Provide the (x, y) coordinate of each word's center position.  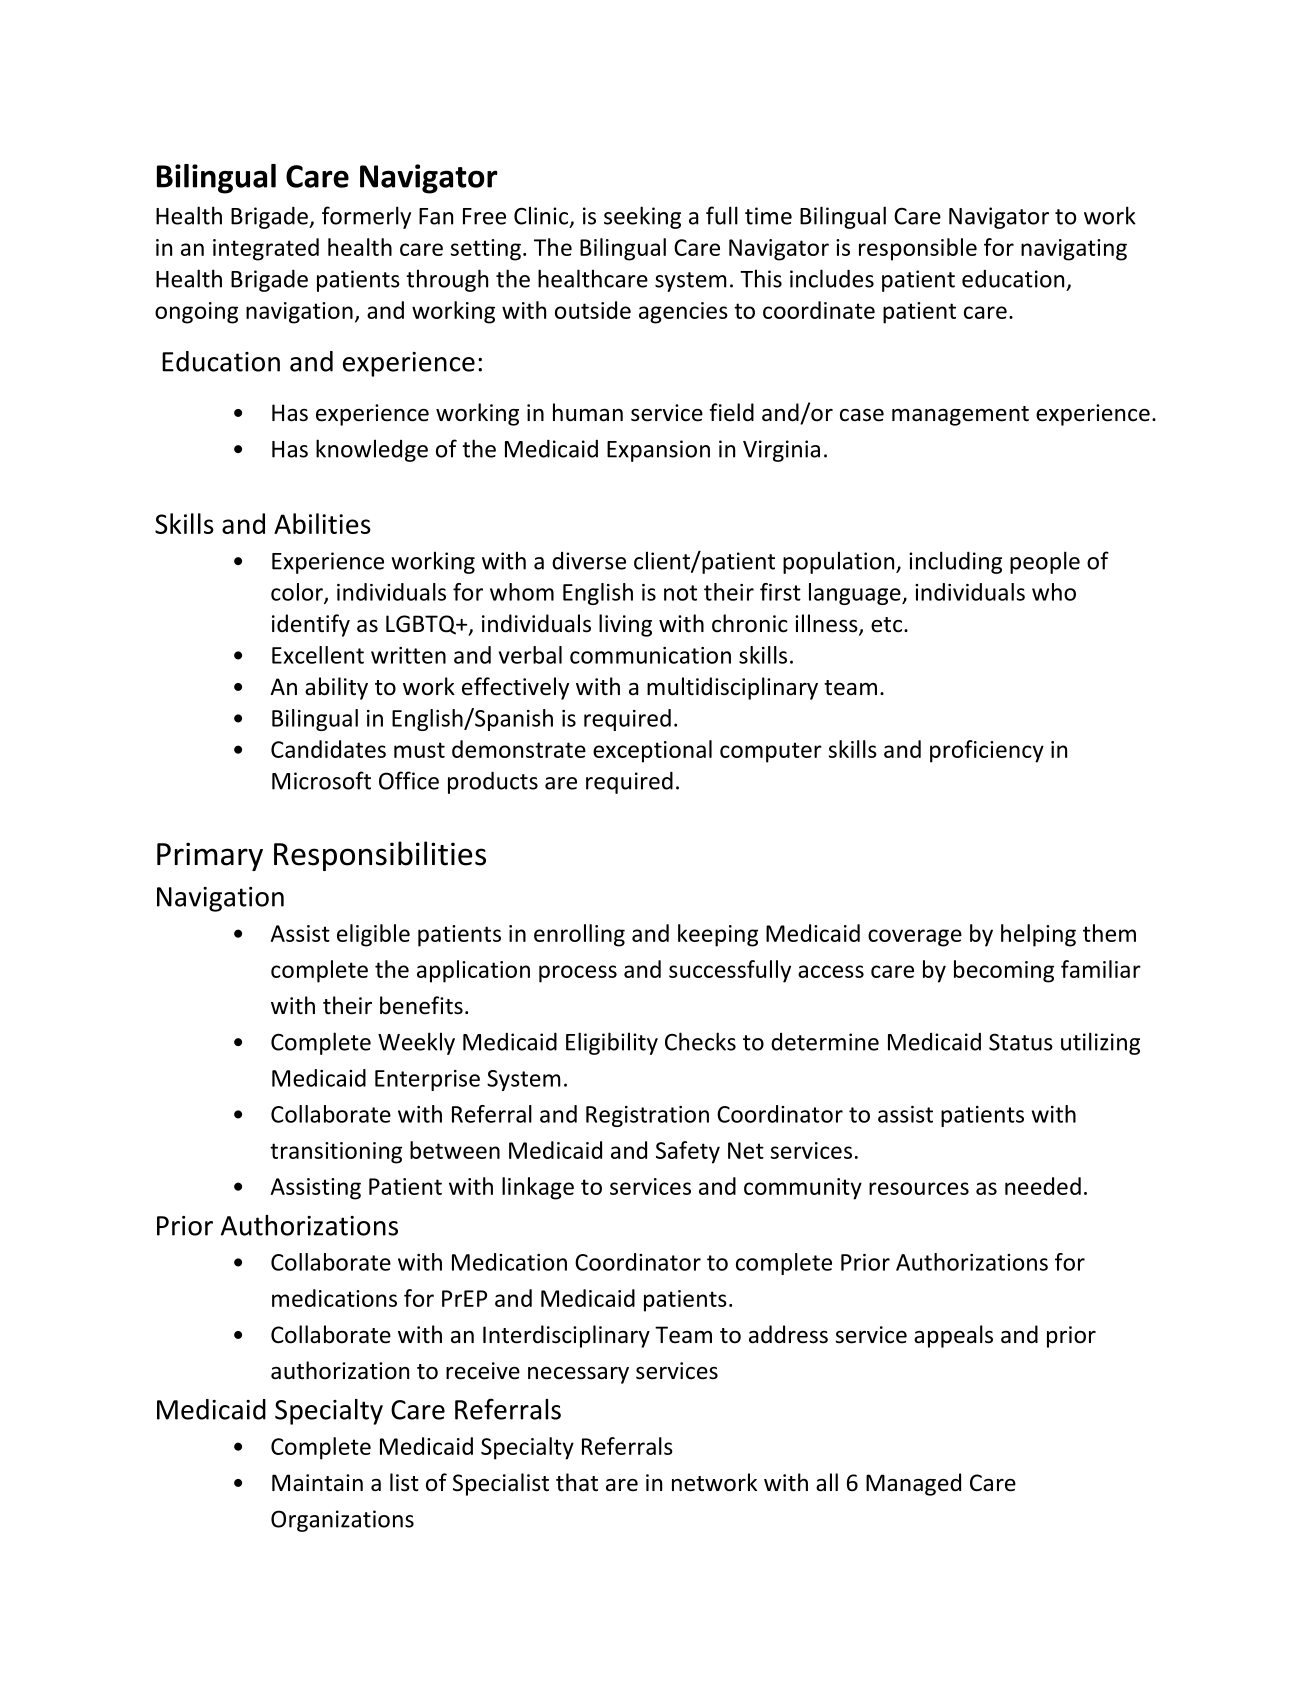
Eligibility (612, 1043)
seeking (642, 217)
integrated (266, 249)
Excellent (318, 655)
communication (650, 655)
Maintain (317, 1483)
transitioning (336, 1153)
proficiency (987, 751)
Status (1021, 1042)
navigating (1074, 250)
